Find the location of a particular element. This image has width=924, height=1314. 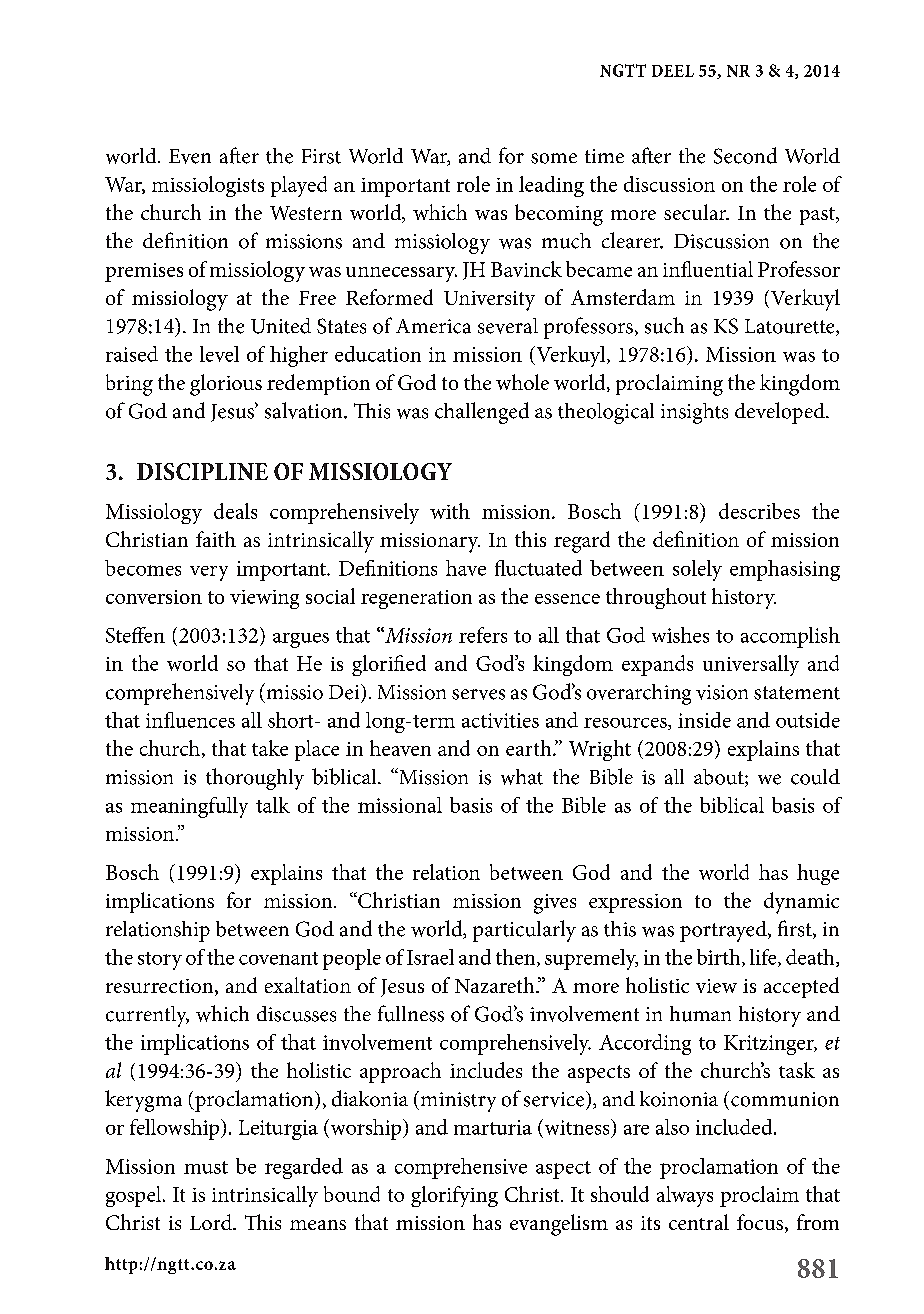

must is located at coordinates (206, 1167).
